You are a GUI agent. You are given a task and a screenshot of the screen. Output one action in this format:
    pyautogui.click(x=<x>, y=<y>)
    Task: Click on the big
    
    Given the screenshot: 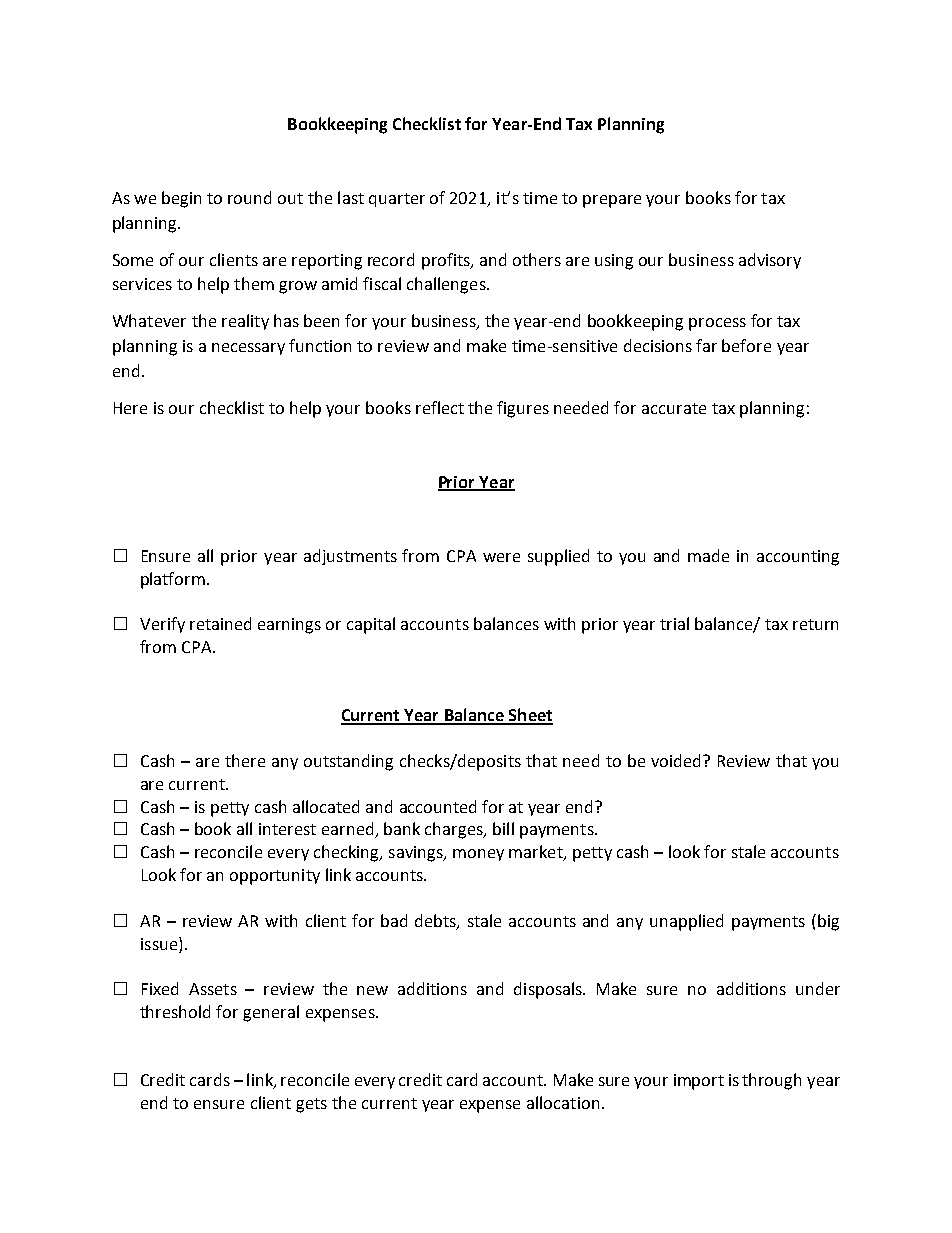 What is the action you would take?
    pyautogui.click(x=828, y=922)
